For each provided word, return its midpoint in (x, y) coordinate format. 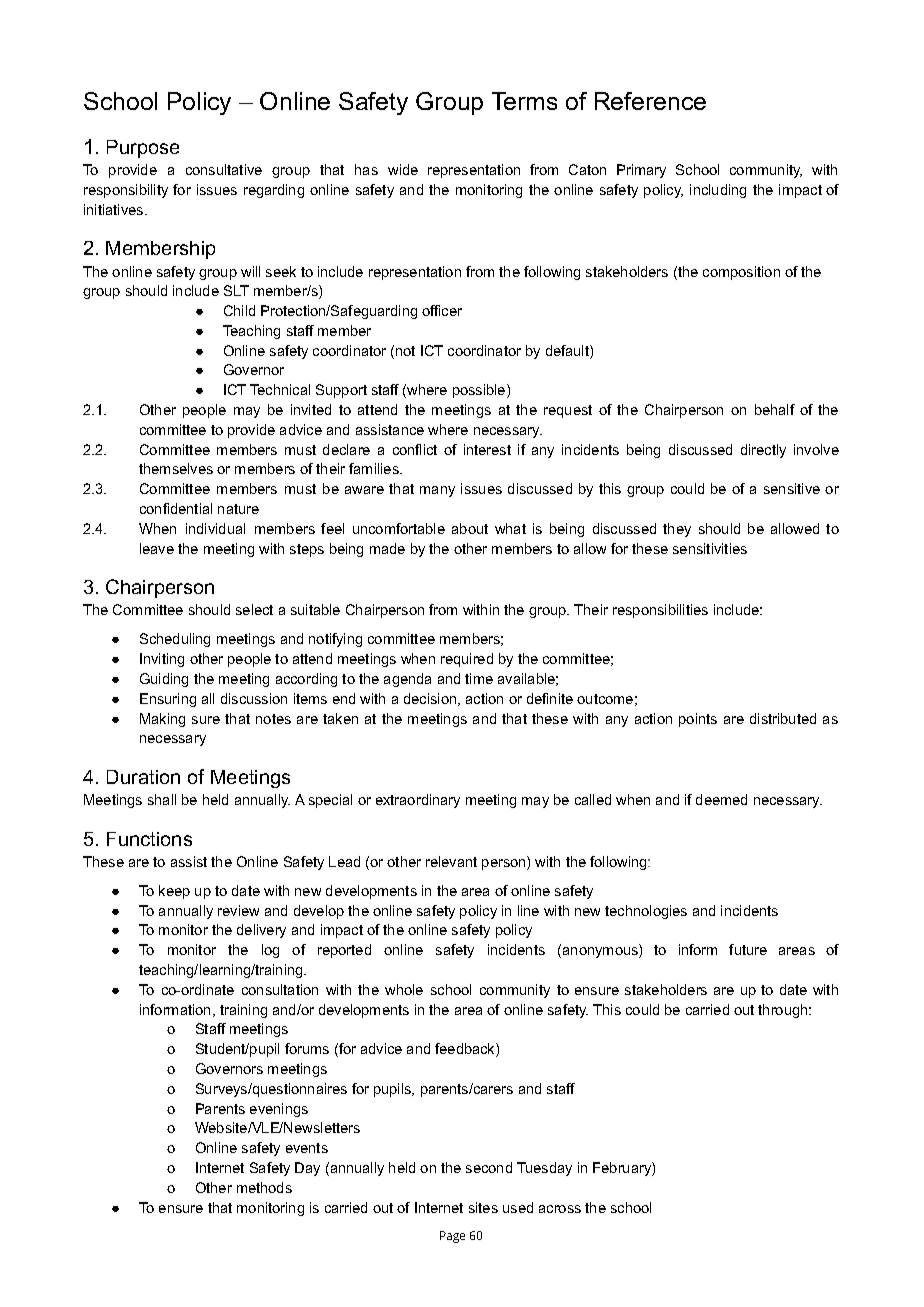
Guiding (164, 680)
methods (264, 1187)
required (467, 660)
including (718, 191)
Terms (524, 101)
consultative (224, 169)
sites (483, 1207)
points (698, 720)
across (560, 1209)
